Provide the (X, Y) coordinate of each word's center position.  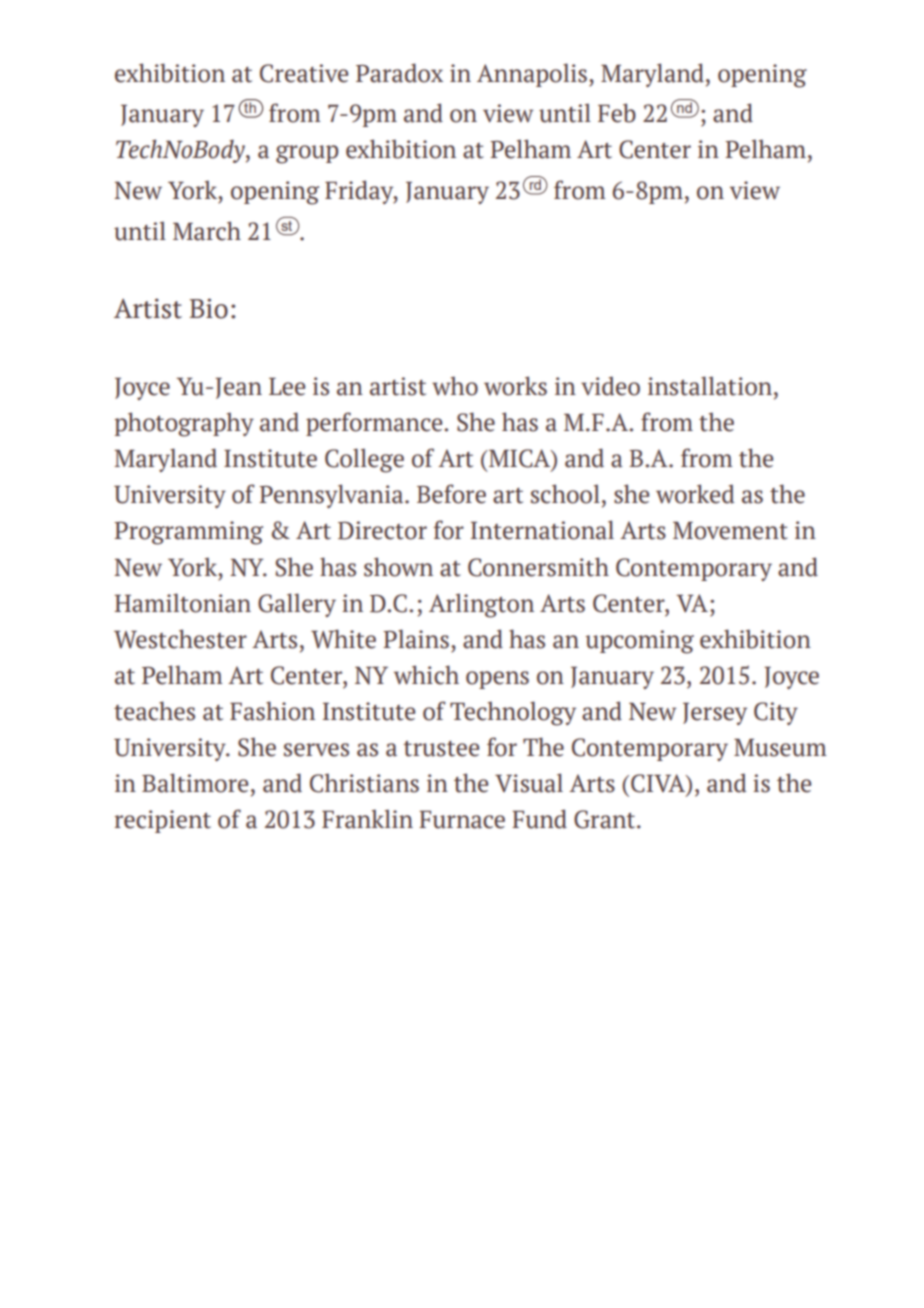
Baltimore (195, 783)
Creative (304, 73)
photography (184, 424)
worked (695, 494)
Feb (617, 113)
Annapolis (532, 75)
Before (451, 494)
